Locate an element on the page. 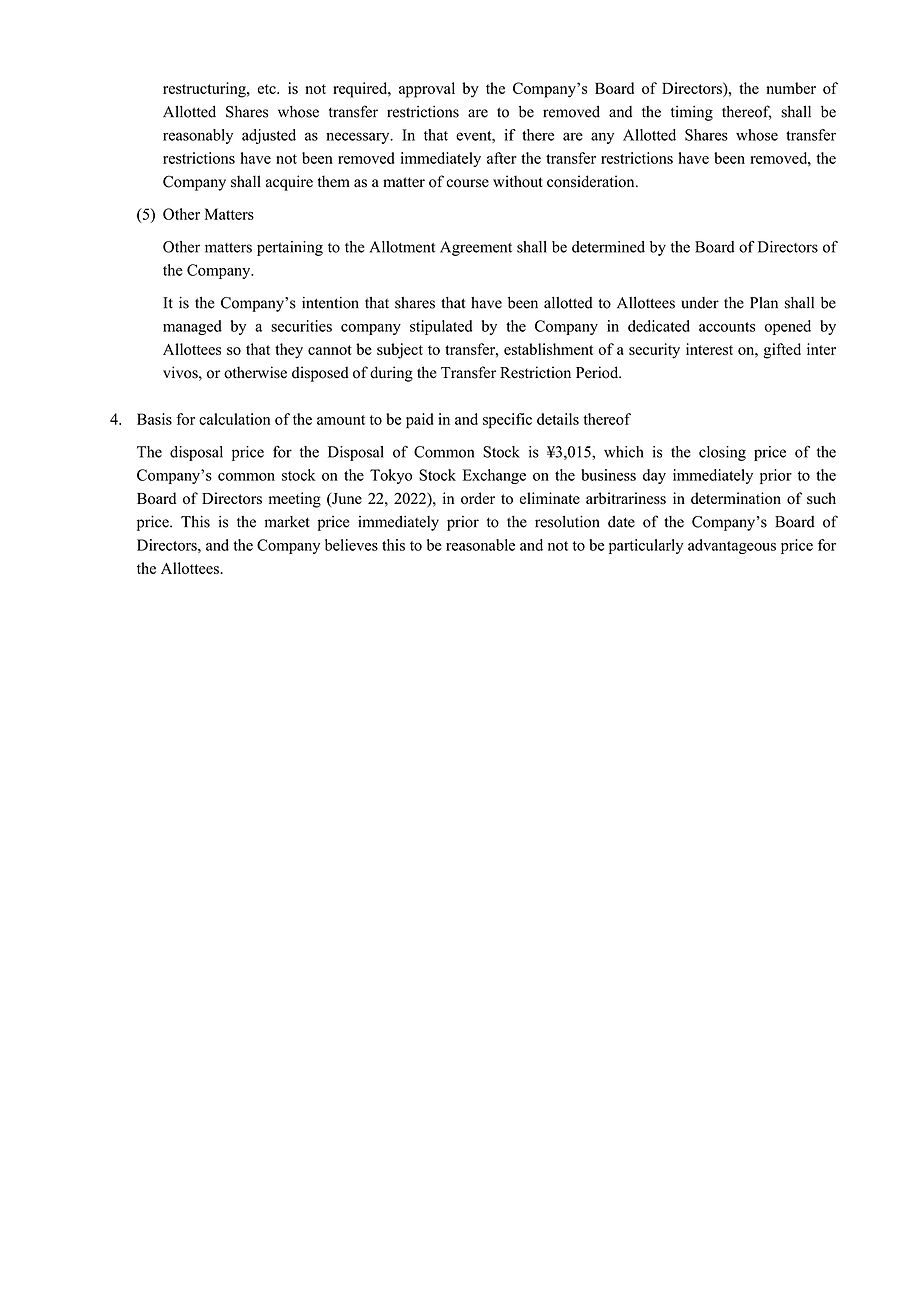  market is located at coordinates (287, 522).
